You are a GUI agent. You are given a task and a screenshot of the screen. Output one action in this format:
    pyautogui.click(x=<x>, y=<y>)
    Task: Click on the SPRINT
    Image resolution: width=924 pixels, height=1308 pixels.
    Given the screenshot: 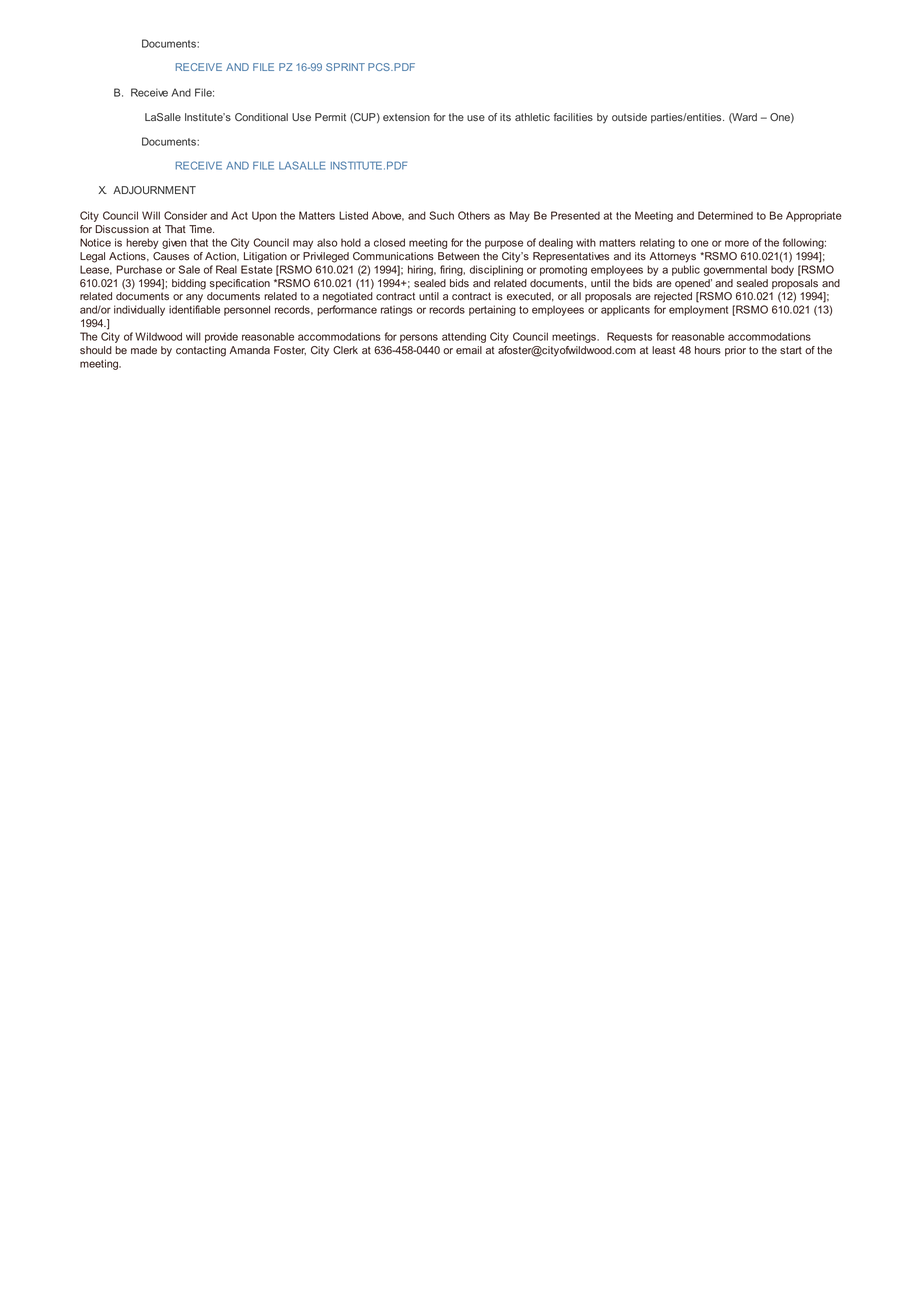 What is the action you would take?
    pyautogui.click(x=345, y=67)
